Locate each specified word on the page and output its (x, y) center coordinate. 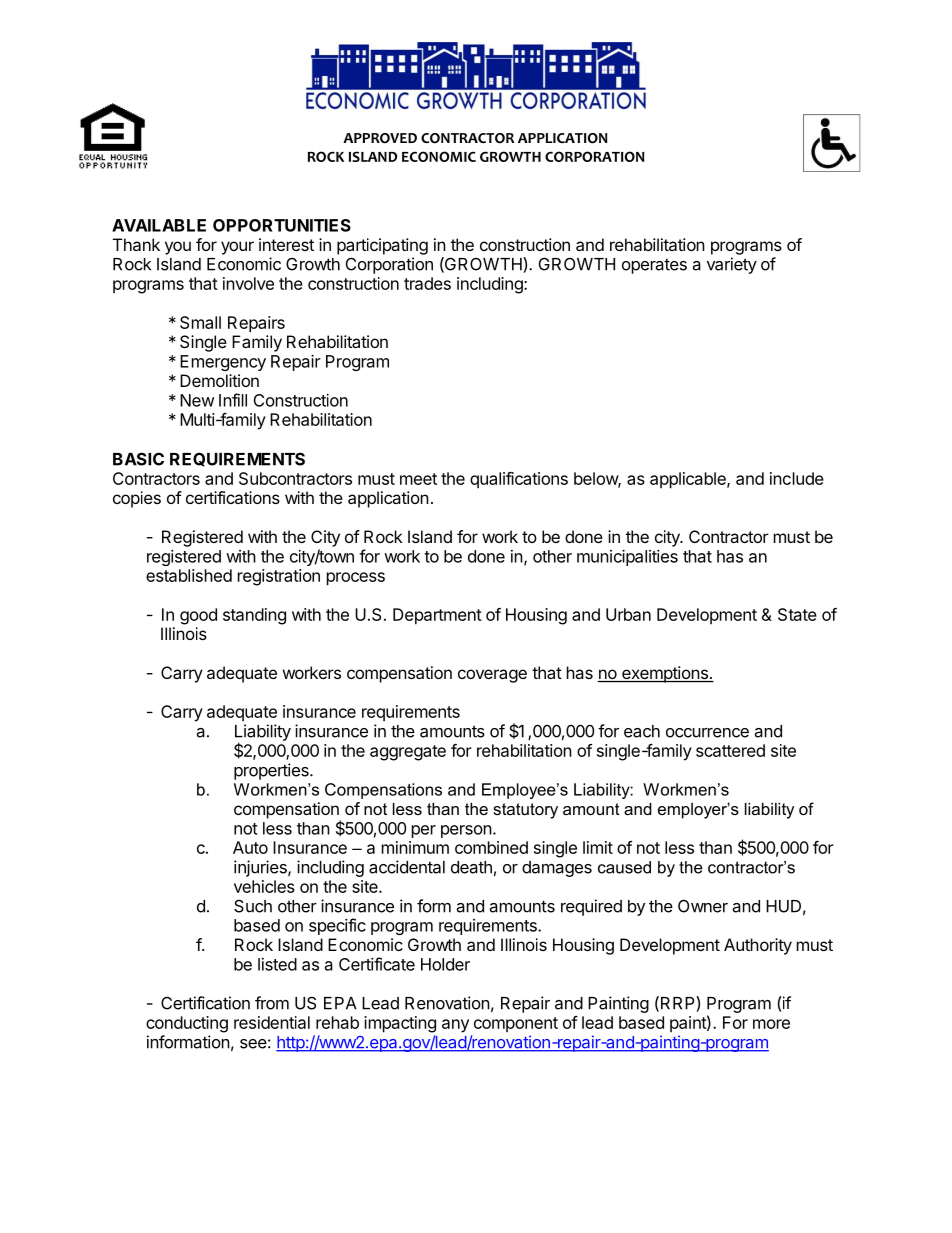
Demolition (219, 380)
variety (732, 265)
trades (427, 283)
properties (272, 771)
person (466, 831)
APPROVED (380, 138)
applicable (689, 480)
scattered (730, 750)
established (189, 575)
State (797, 614)
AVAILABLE (159, 225)
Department (437, 616)
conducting (187, 1024)
